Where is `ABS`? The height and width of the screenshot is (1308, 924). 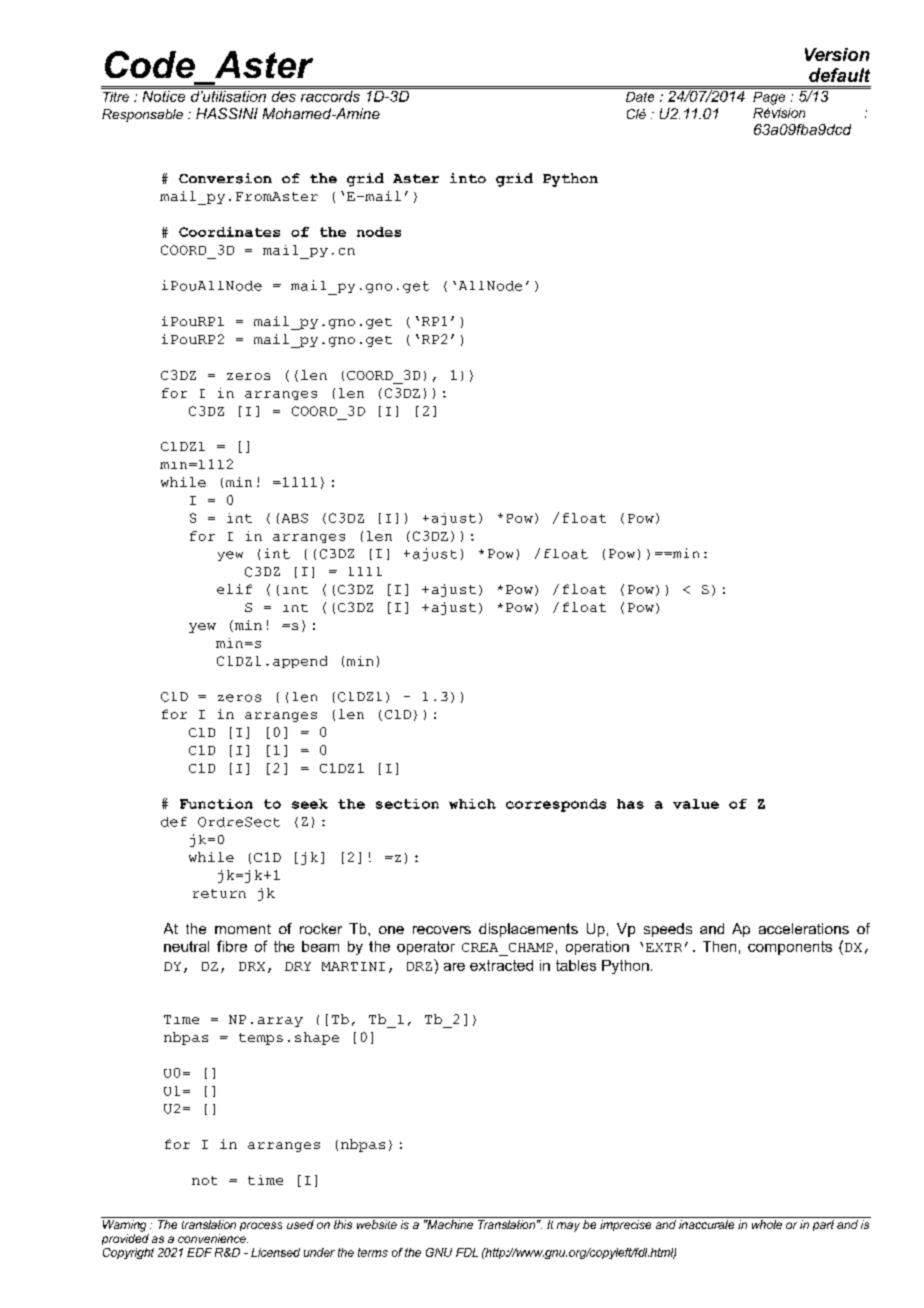 ABS is located at coordinates (295, 518).
